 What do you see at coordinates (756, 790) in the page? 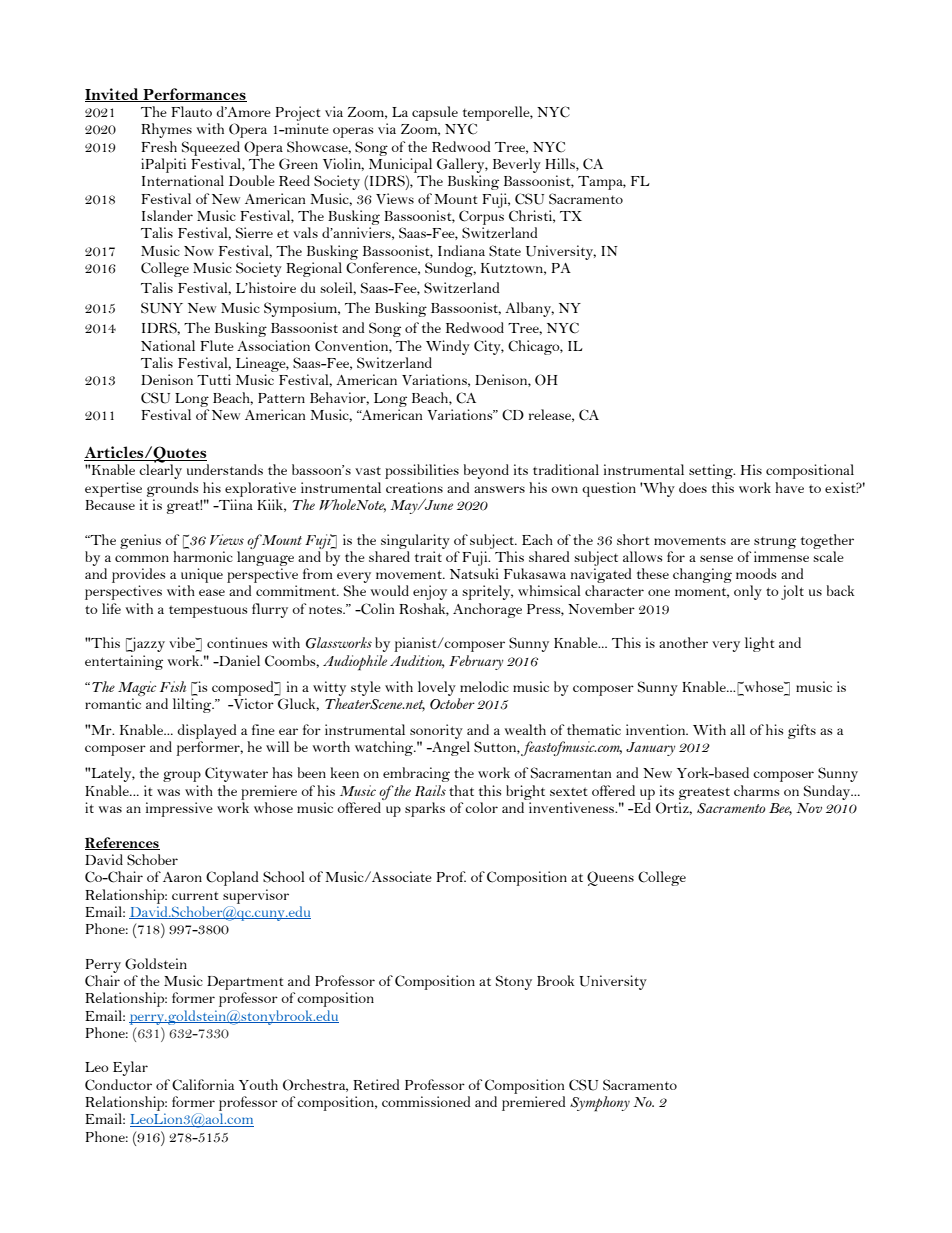
I see `charms` at bounding box center [756, 790].
